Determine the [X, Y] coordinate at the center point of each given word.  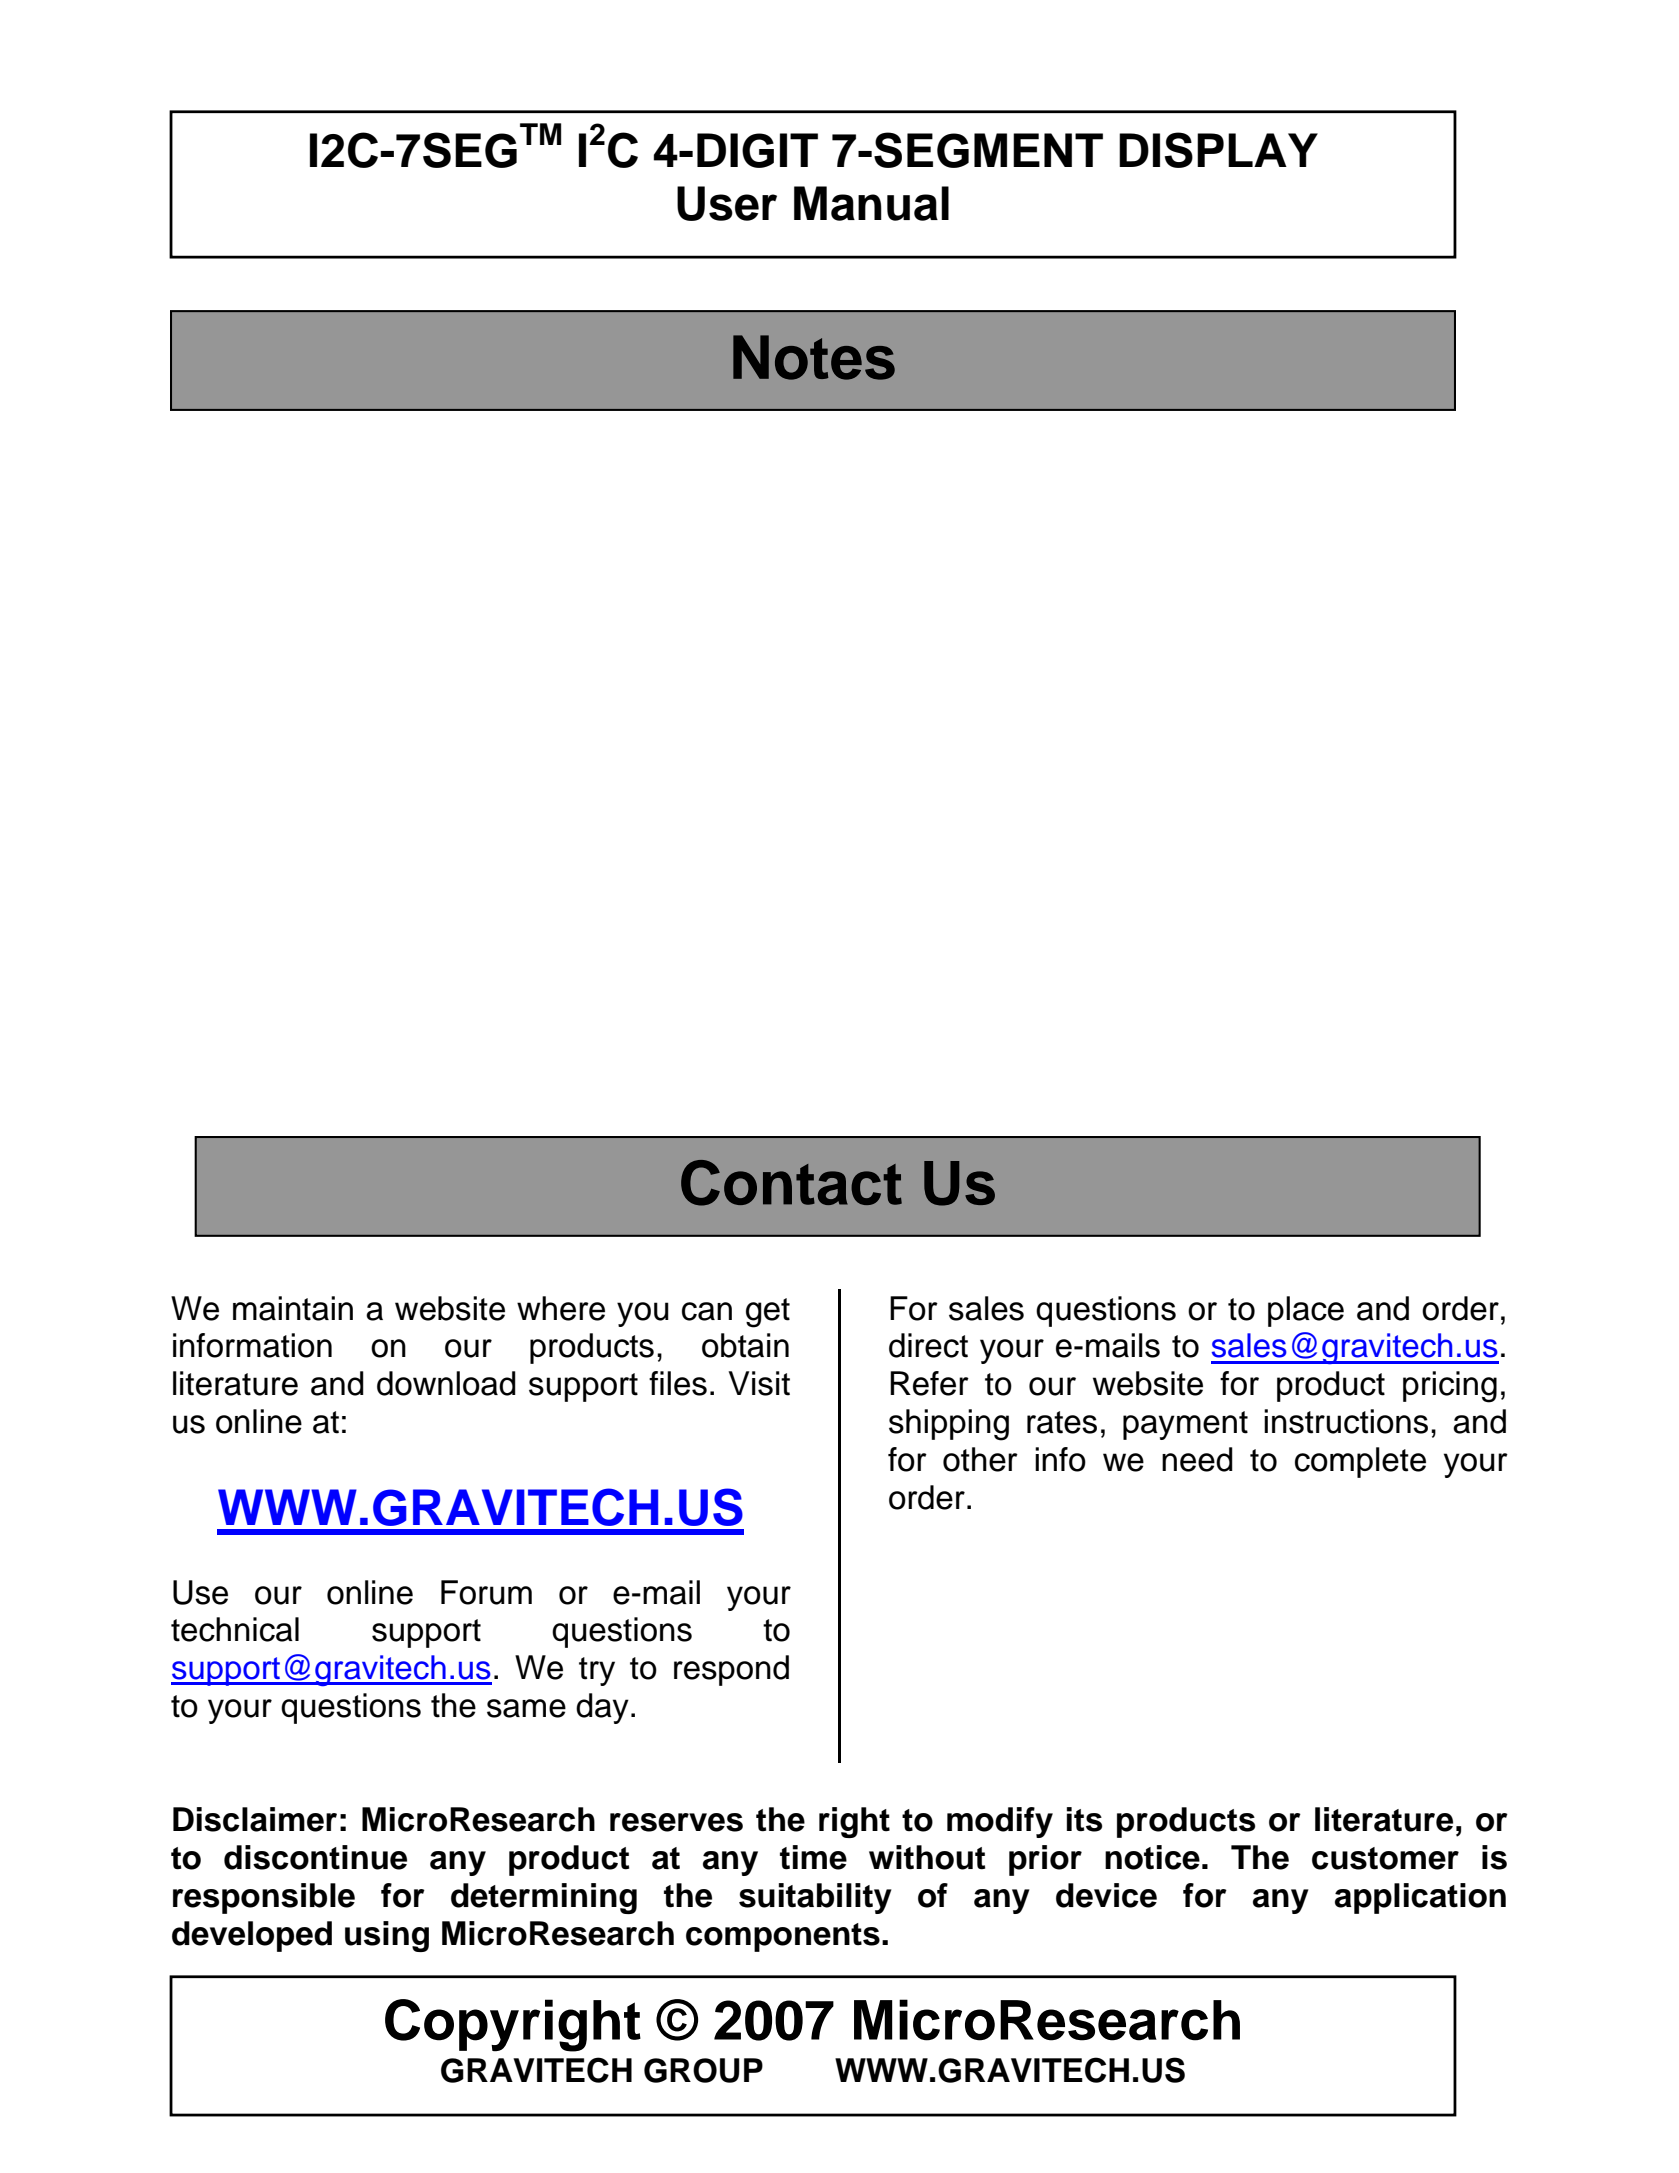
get [768, 1313]
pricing [1450, 1387]
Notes [814, 357]
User [727, 203]
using [387, 1936]
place [1306, 1311]
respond [731, 1670]
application [1420, 1898]
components [783, 1937]
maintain [293, 1308]
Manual [871, 203]
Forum [486, 1592]
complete [1360, 1462]
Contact [791, 1183]
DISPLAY [1218, 150]
